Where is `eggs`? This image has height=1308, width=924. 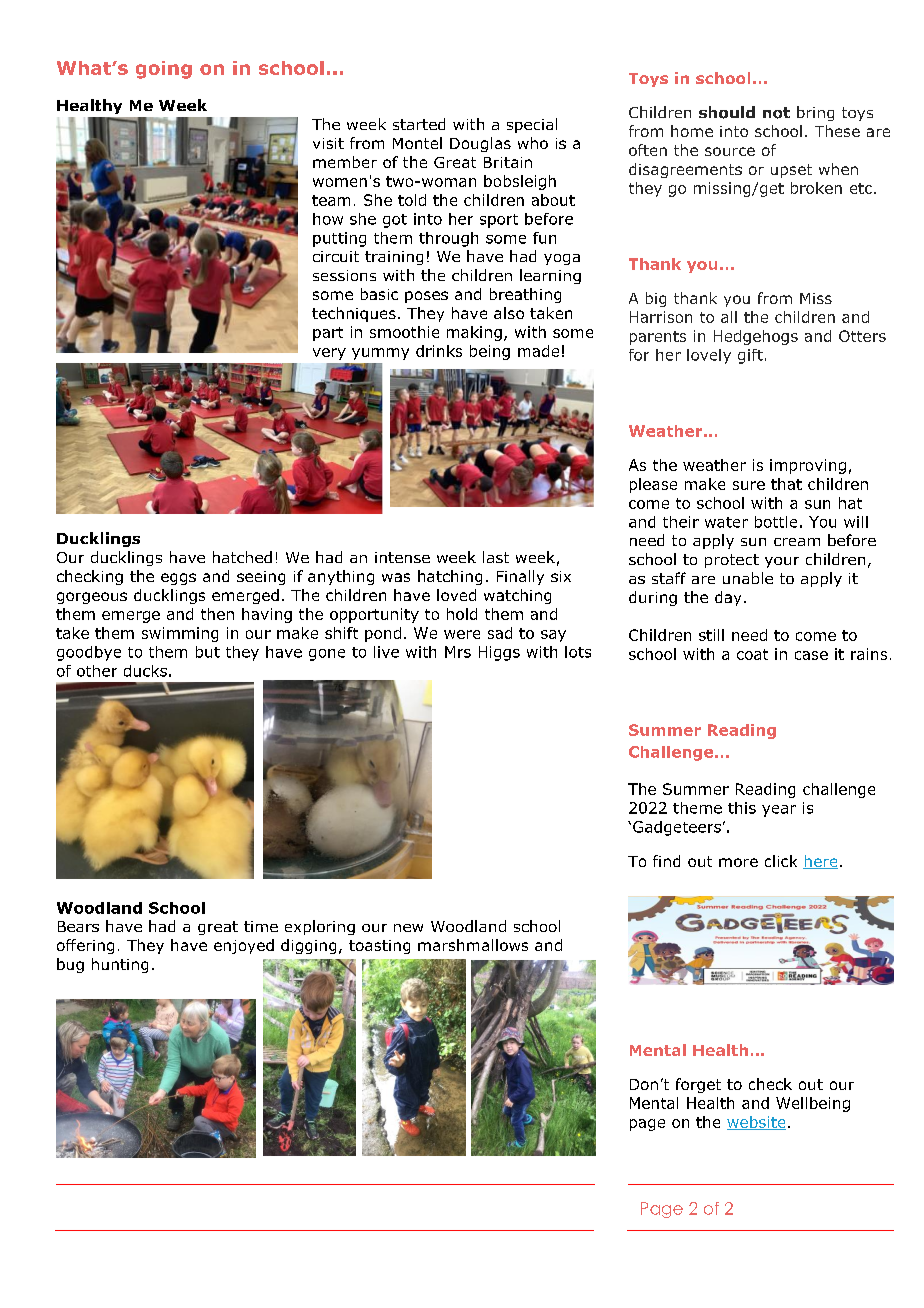
eggs is located at coordinates (178, 579).
